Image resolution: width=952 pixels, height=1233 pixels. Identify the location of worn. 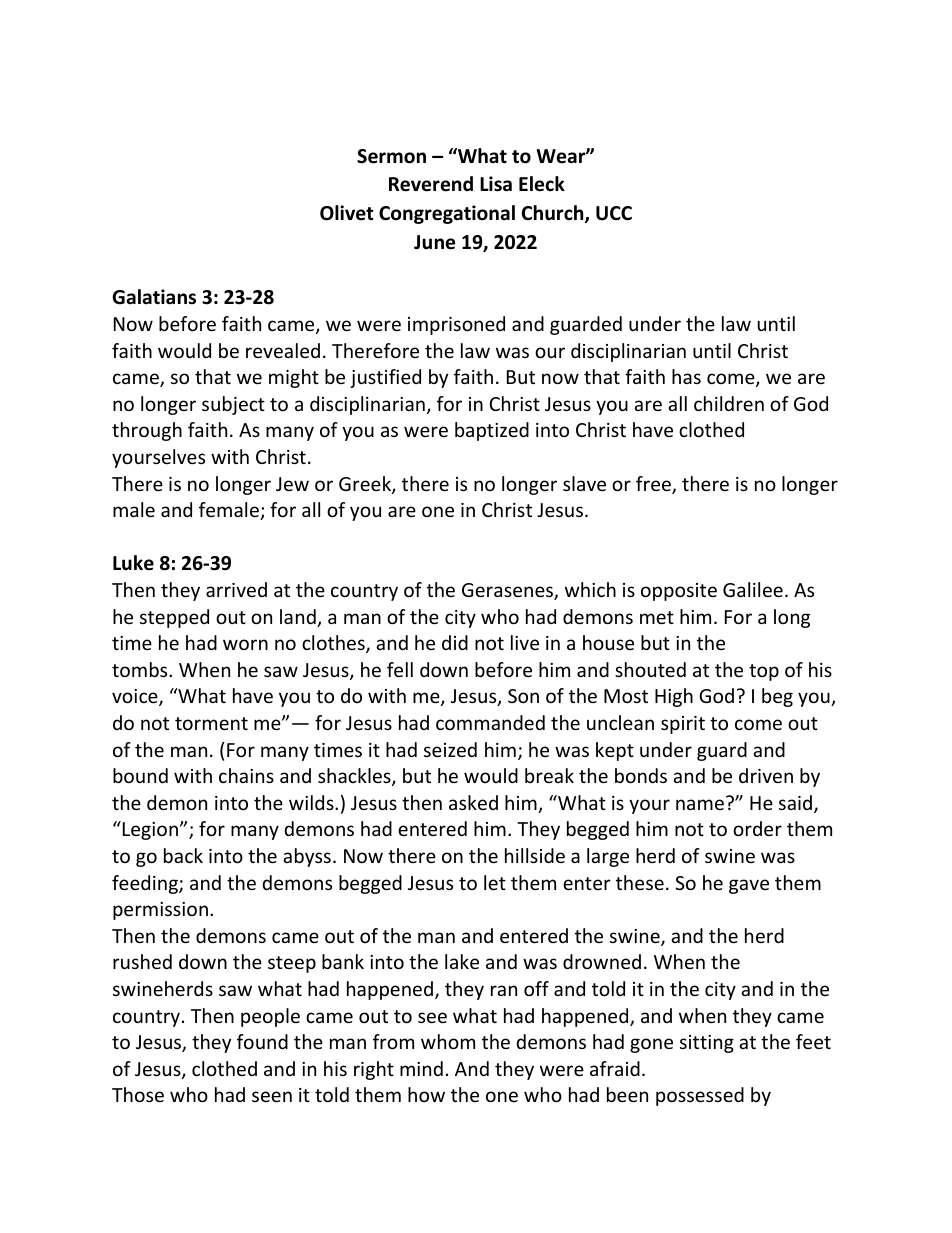
(245, 644).
